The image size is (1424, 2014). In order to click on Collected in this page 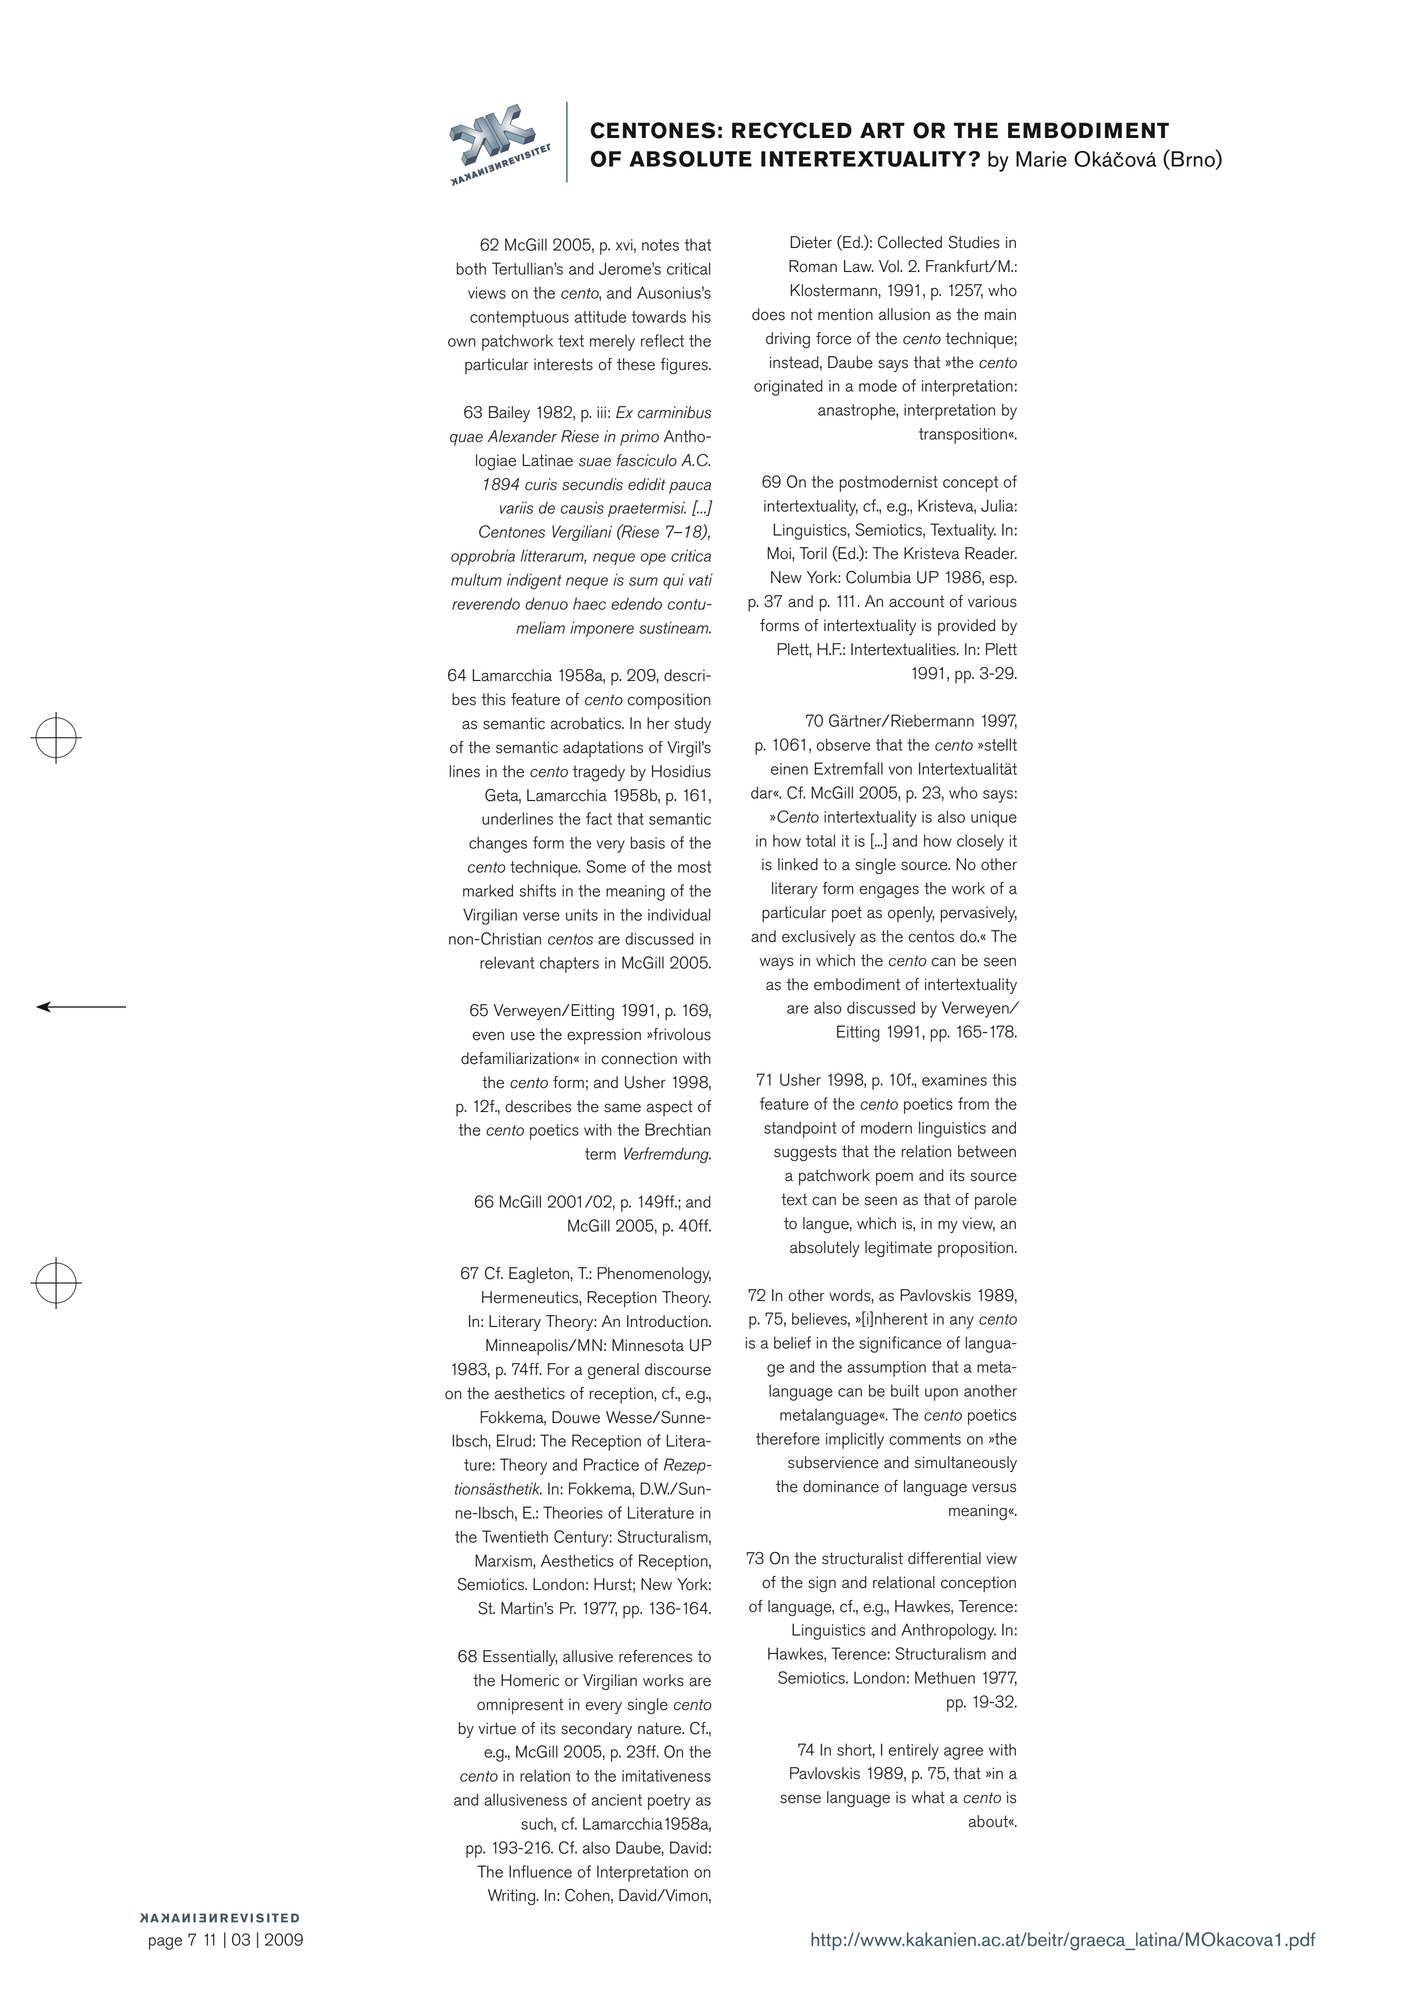, I will do `click(910, 242)`.
